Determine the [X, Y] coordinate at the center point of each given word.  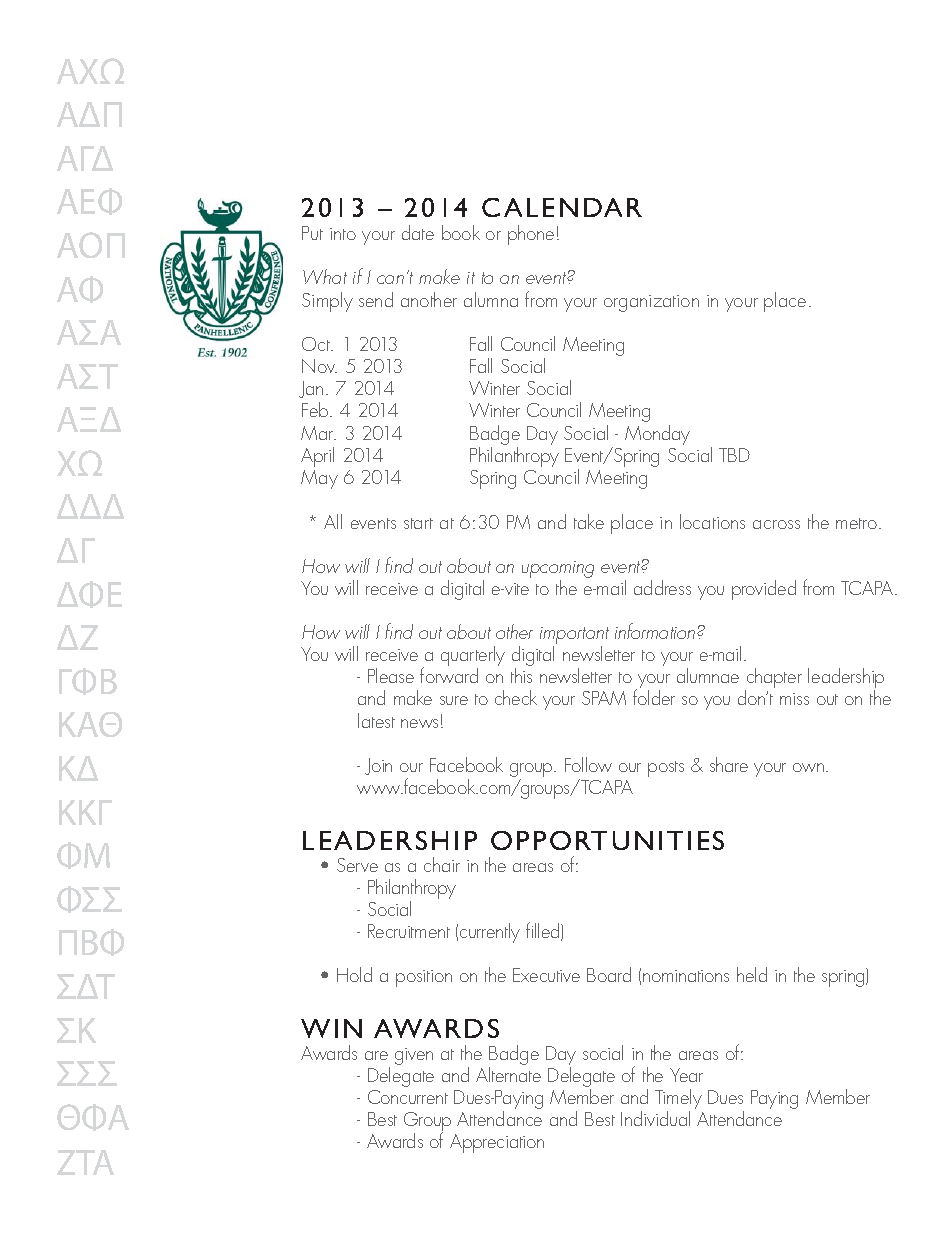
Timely [678, 1100]
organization [651, 303]
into [343, 234]
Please [391, 675]
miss [794, 699]
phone [531, 235]
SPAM [604, 698]
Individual [655, 1118]
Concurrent [408, 1097]
